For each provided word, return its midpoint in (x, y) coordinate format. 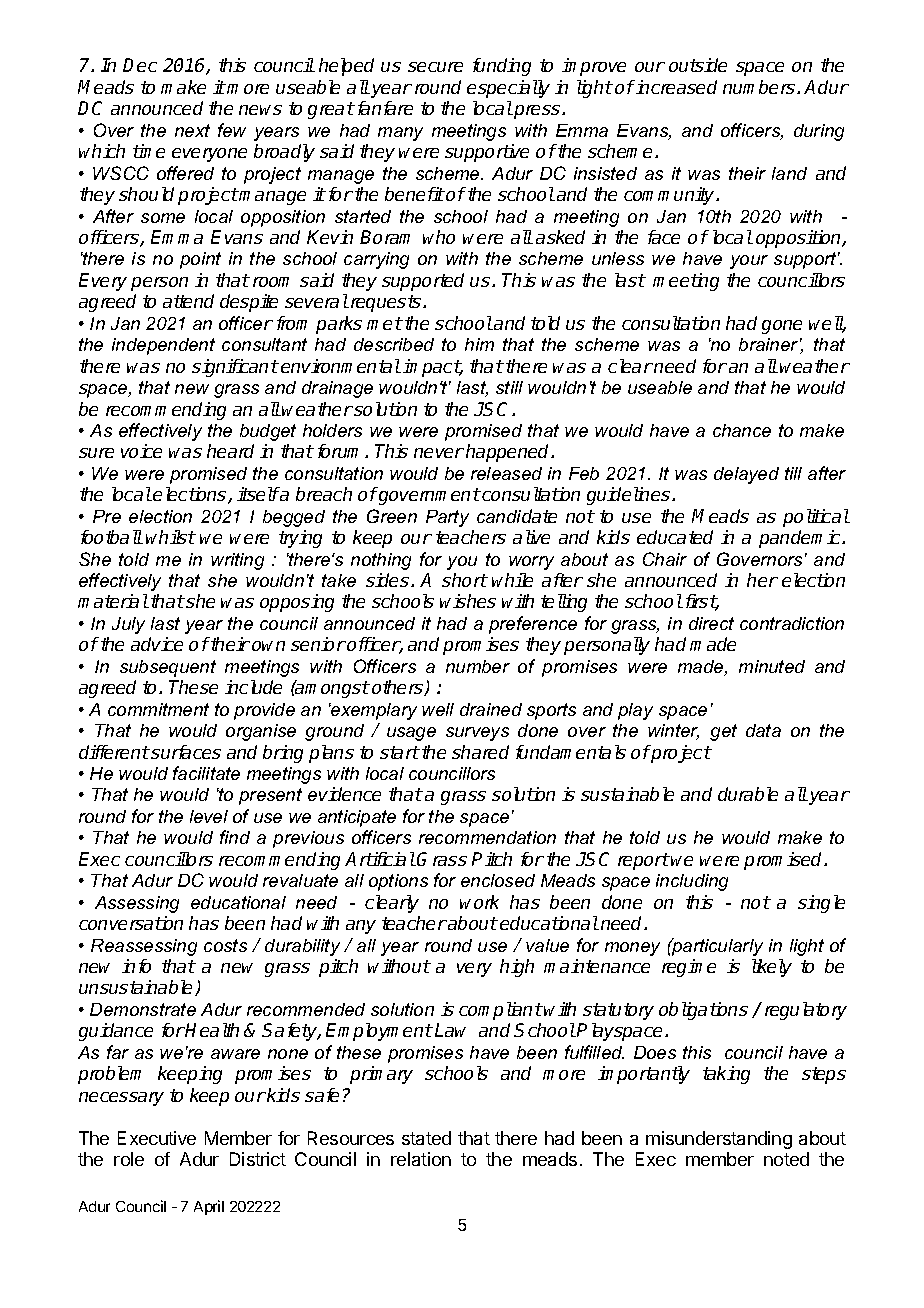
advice (157, 644)
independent (163, 346)
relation (421, 1159)
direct (711, 623)
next (192, 130)
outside (698, 65)
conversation (131, 923)
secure (435, 67)
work (479, 902)
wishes (468, 601)
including (692, 882)
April (209, 1207)
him (479, 344)
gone (782, 327)
